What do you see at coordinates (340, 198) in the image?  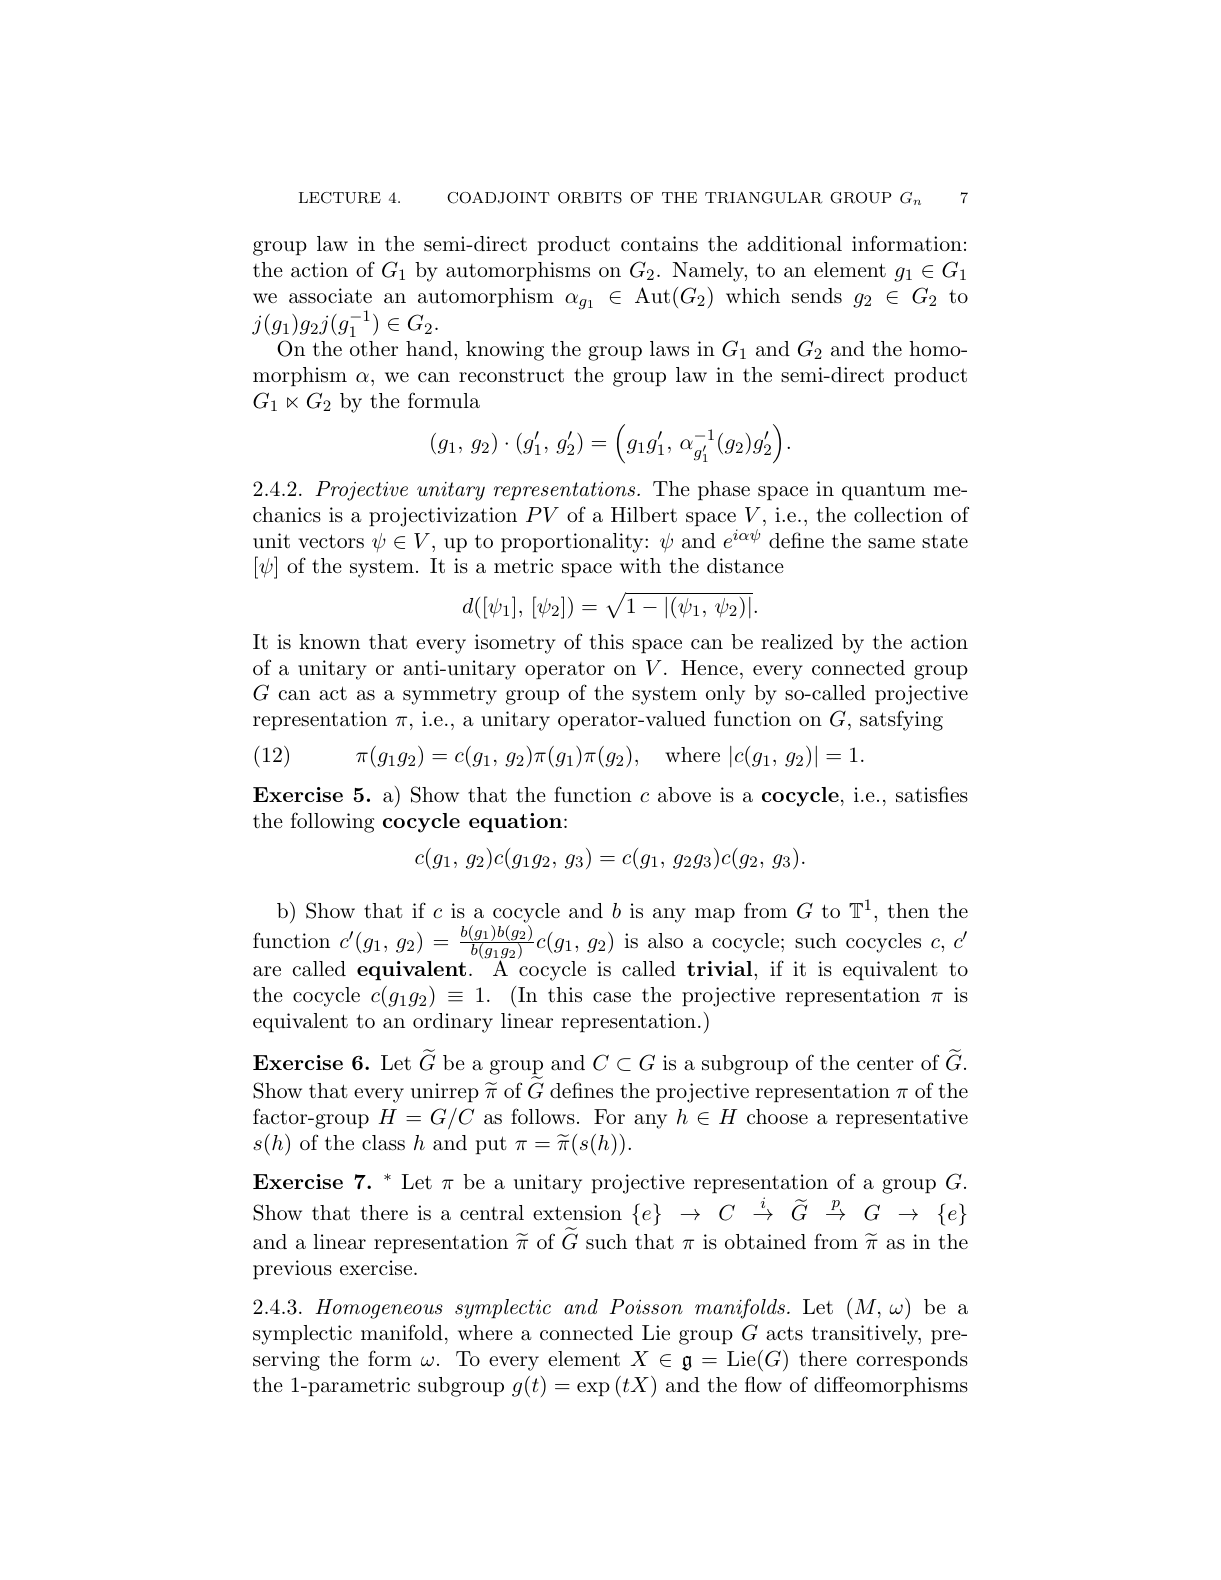 I see `LECTURE` at bounding box center [340, 198].
